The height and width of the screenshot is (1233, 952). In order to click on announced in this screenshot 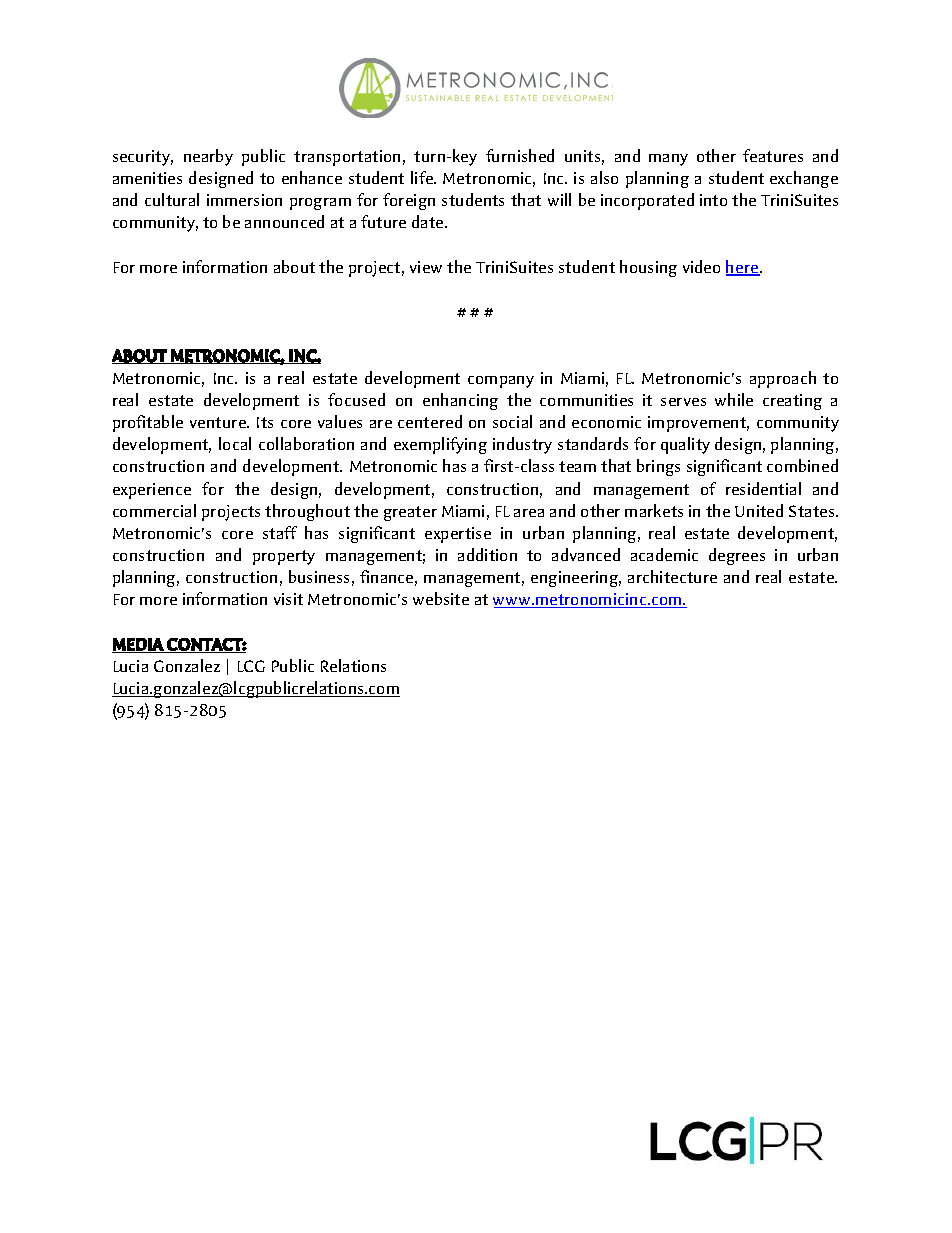, I will do `click(284, 221)`.
